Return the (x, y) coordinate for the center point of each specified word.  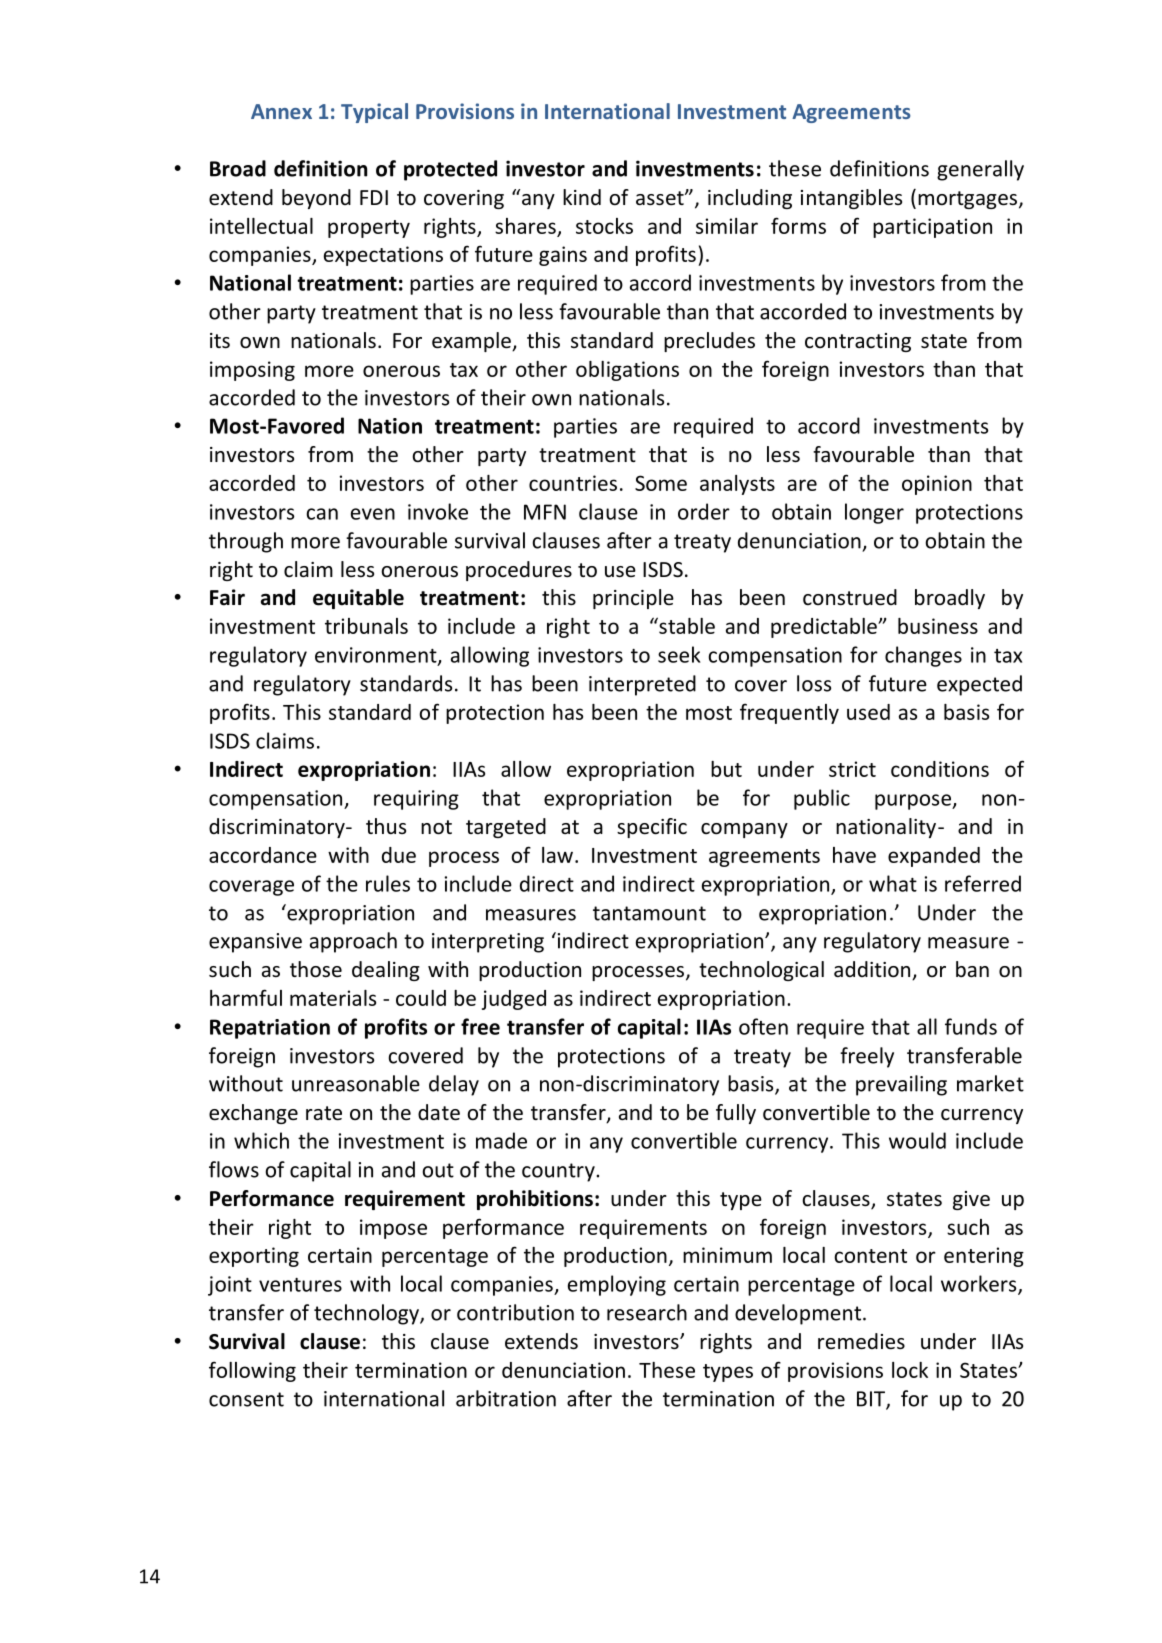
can (322, 514)
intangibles (851, 199)
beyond (316, 199)
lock (910, 1370)
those (316, 969)
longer (874, 513)
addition (873, 970)
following (252, 1371)
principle (633, 599)
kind (582, 197)
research (647, 1312)
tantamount (649, 913)
